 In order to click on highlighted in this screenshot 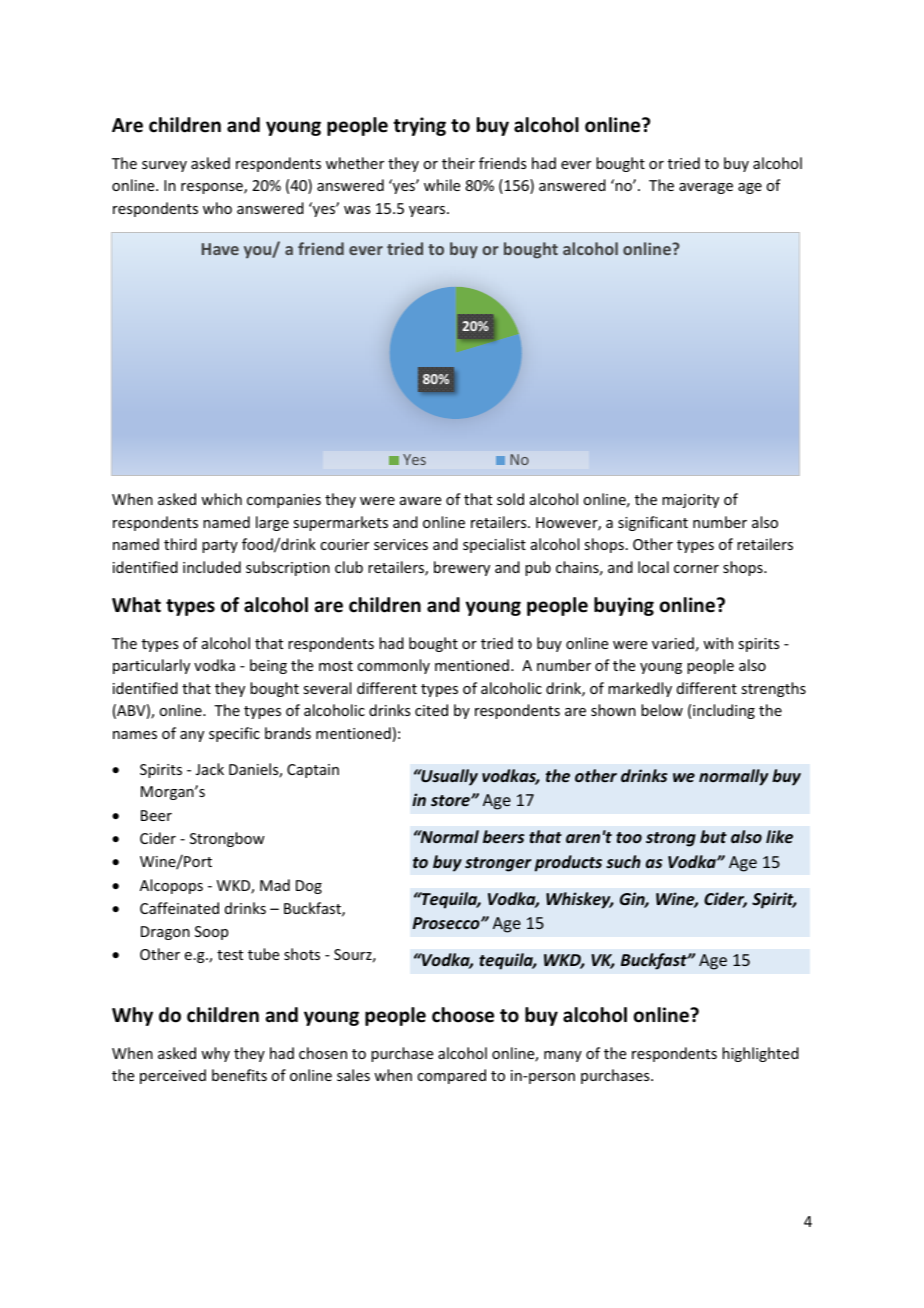, I will do `click(760, 1054)`.
